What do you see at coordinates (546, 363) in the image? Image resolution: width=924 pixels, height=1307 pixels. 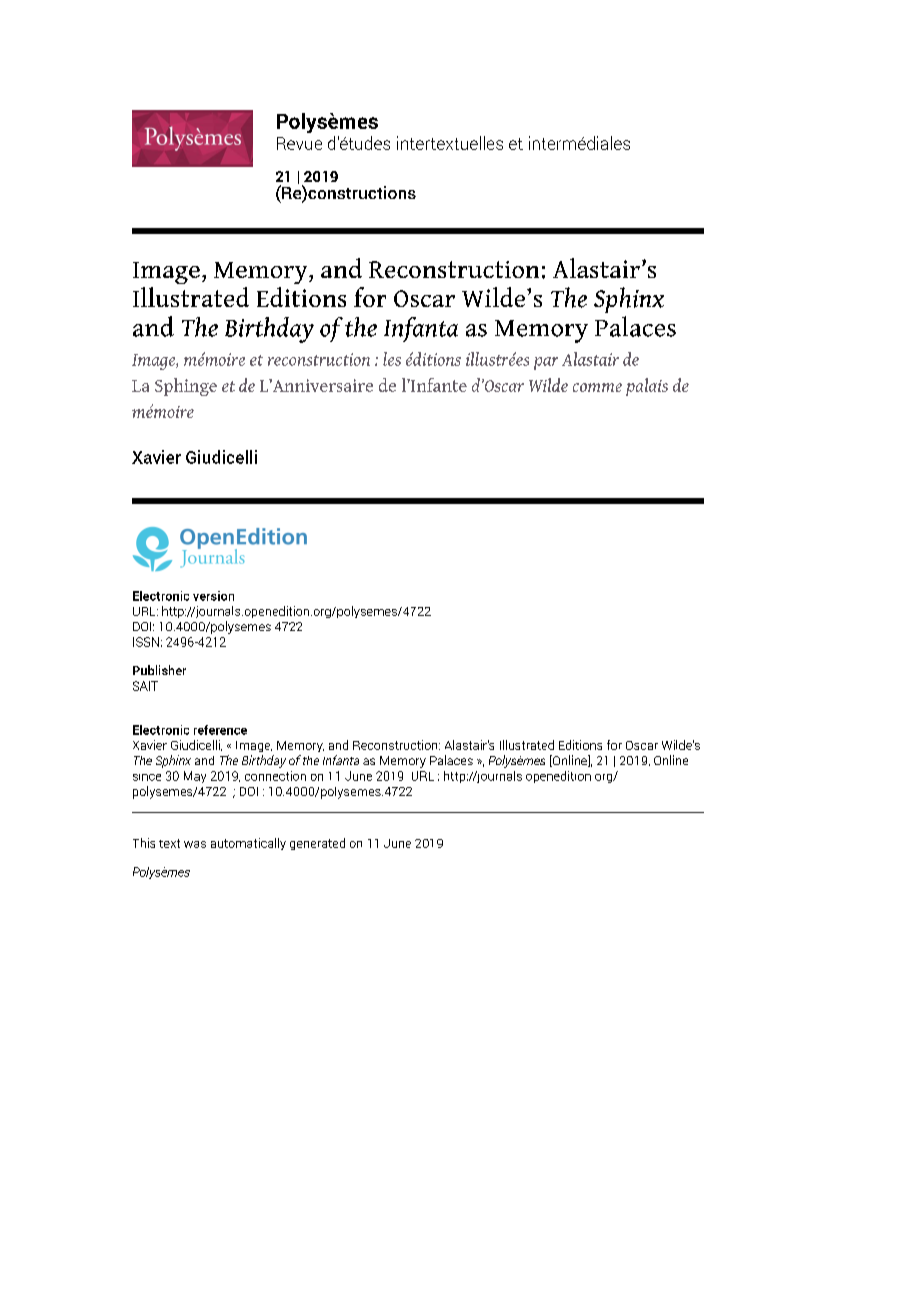 I see `par` at bounding box center [546, 363].
